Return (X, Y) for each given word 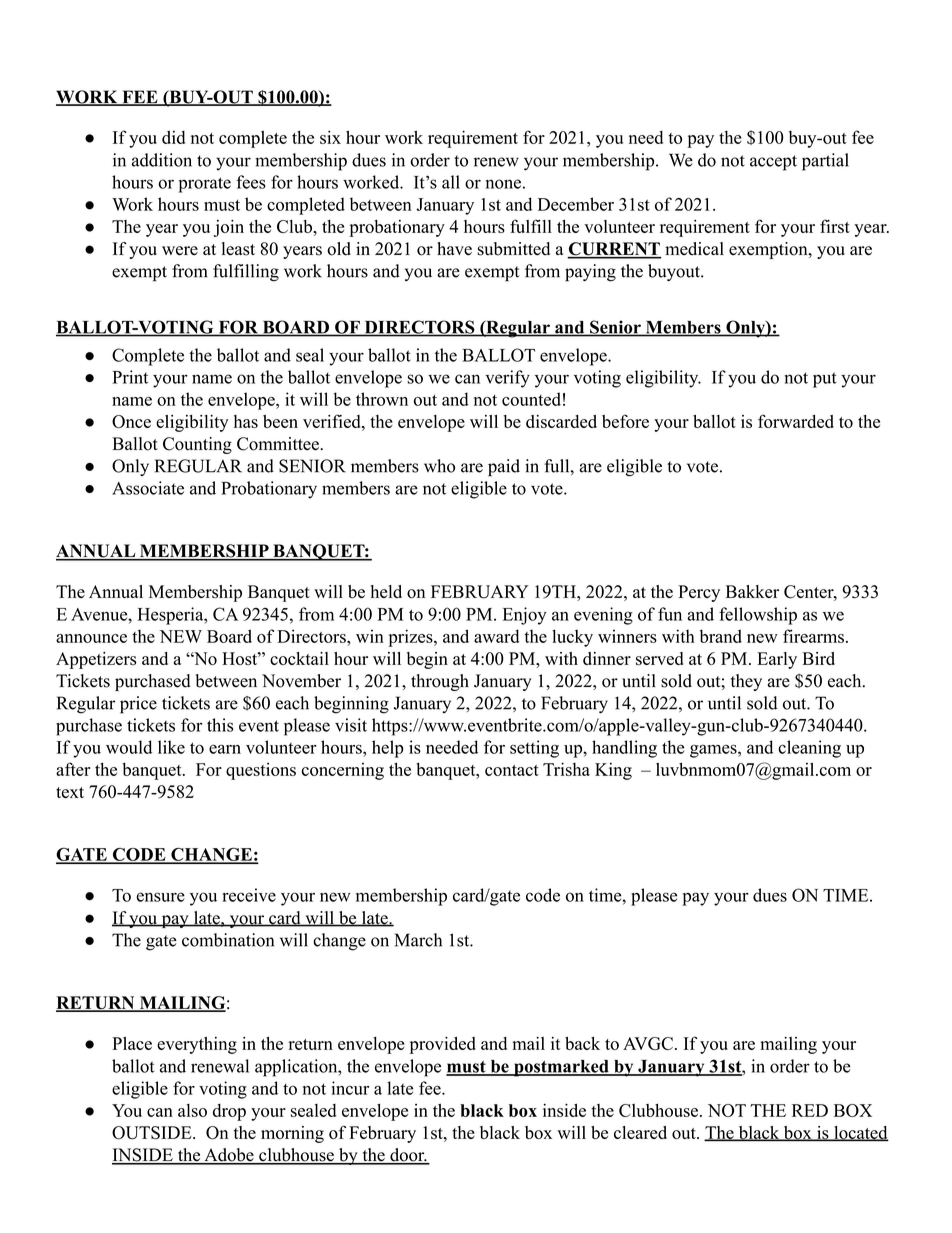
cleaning (809, 749)
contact (512, 770)
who (439, 466)
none (503, 184)
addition (162, 160)
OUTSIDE (153, 1133)
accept (773, 163)
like (171, 747)
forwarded (796, 421)
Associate (148, 488)
